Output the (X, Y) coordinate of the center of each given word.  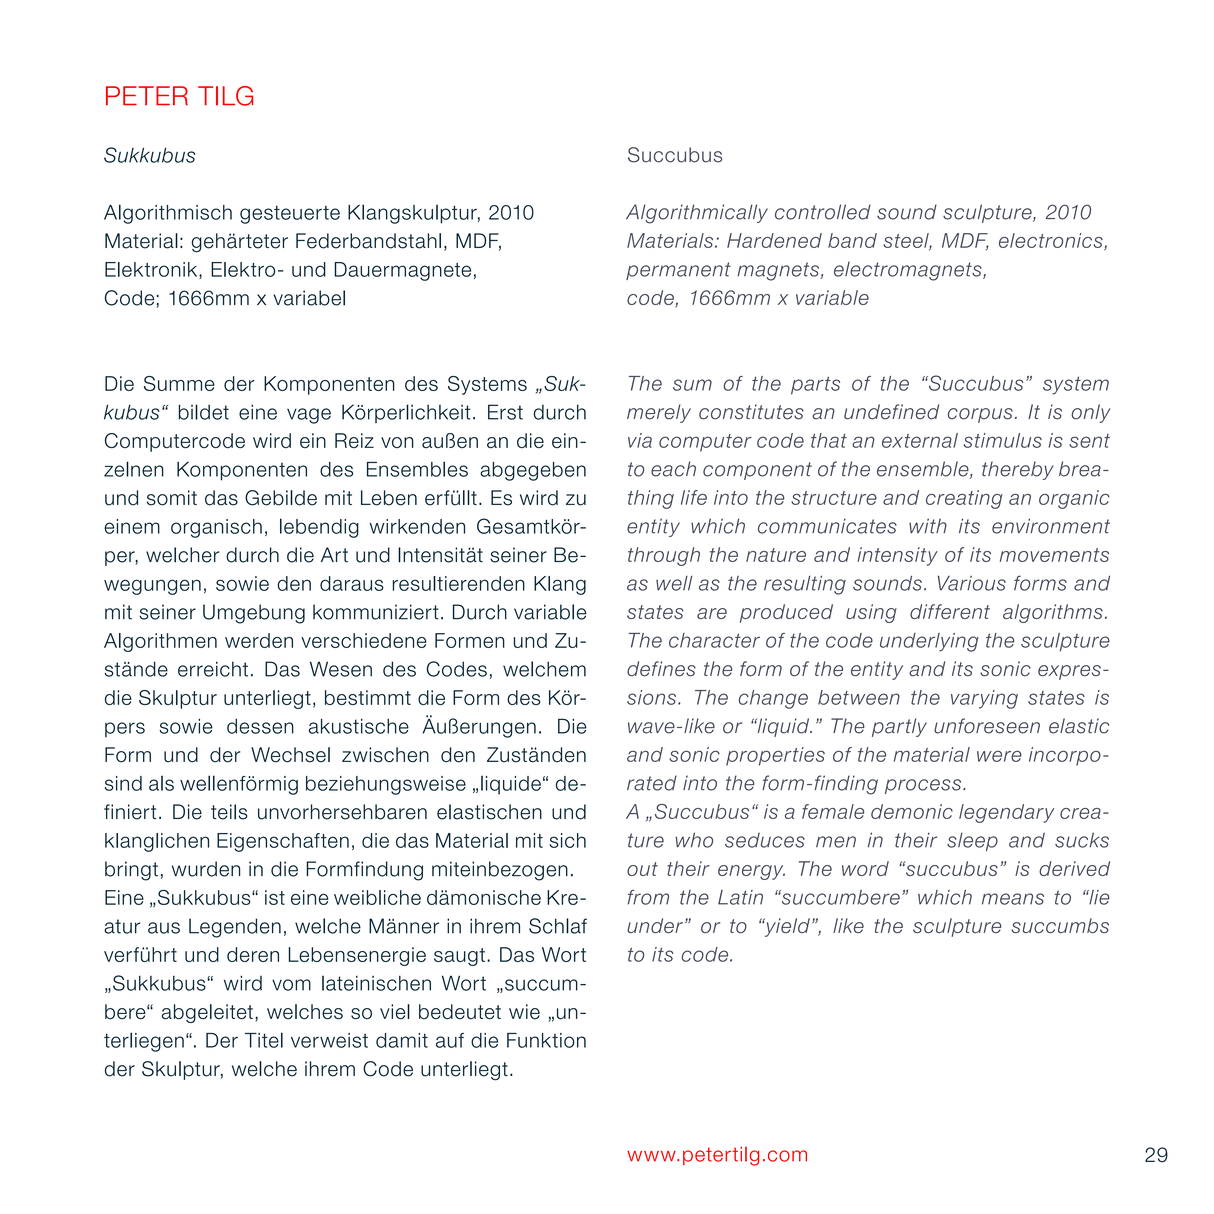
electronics (1052, 241)
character (714, 640)
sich (567, 840)
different (950, 611)
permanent (678, 271)
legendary (1006, 813)
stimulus (1002, 440)
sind (123, 783)
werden (259, 640)
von (397, 442)
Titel (264, 1040)
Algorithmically (697, 214)
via (640, 440)
